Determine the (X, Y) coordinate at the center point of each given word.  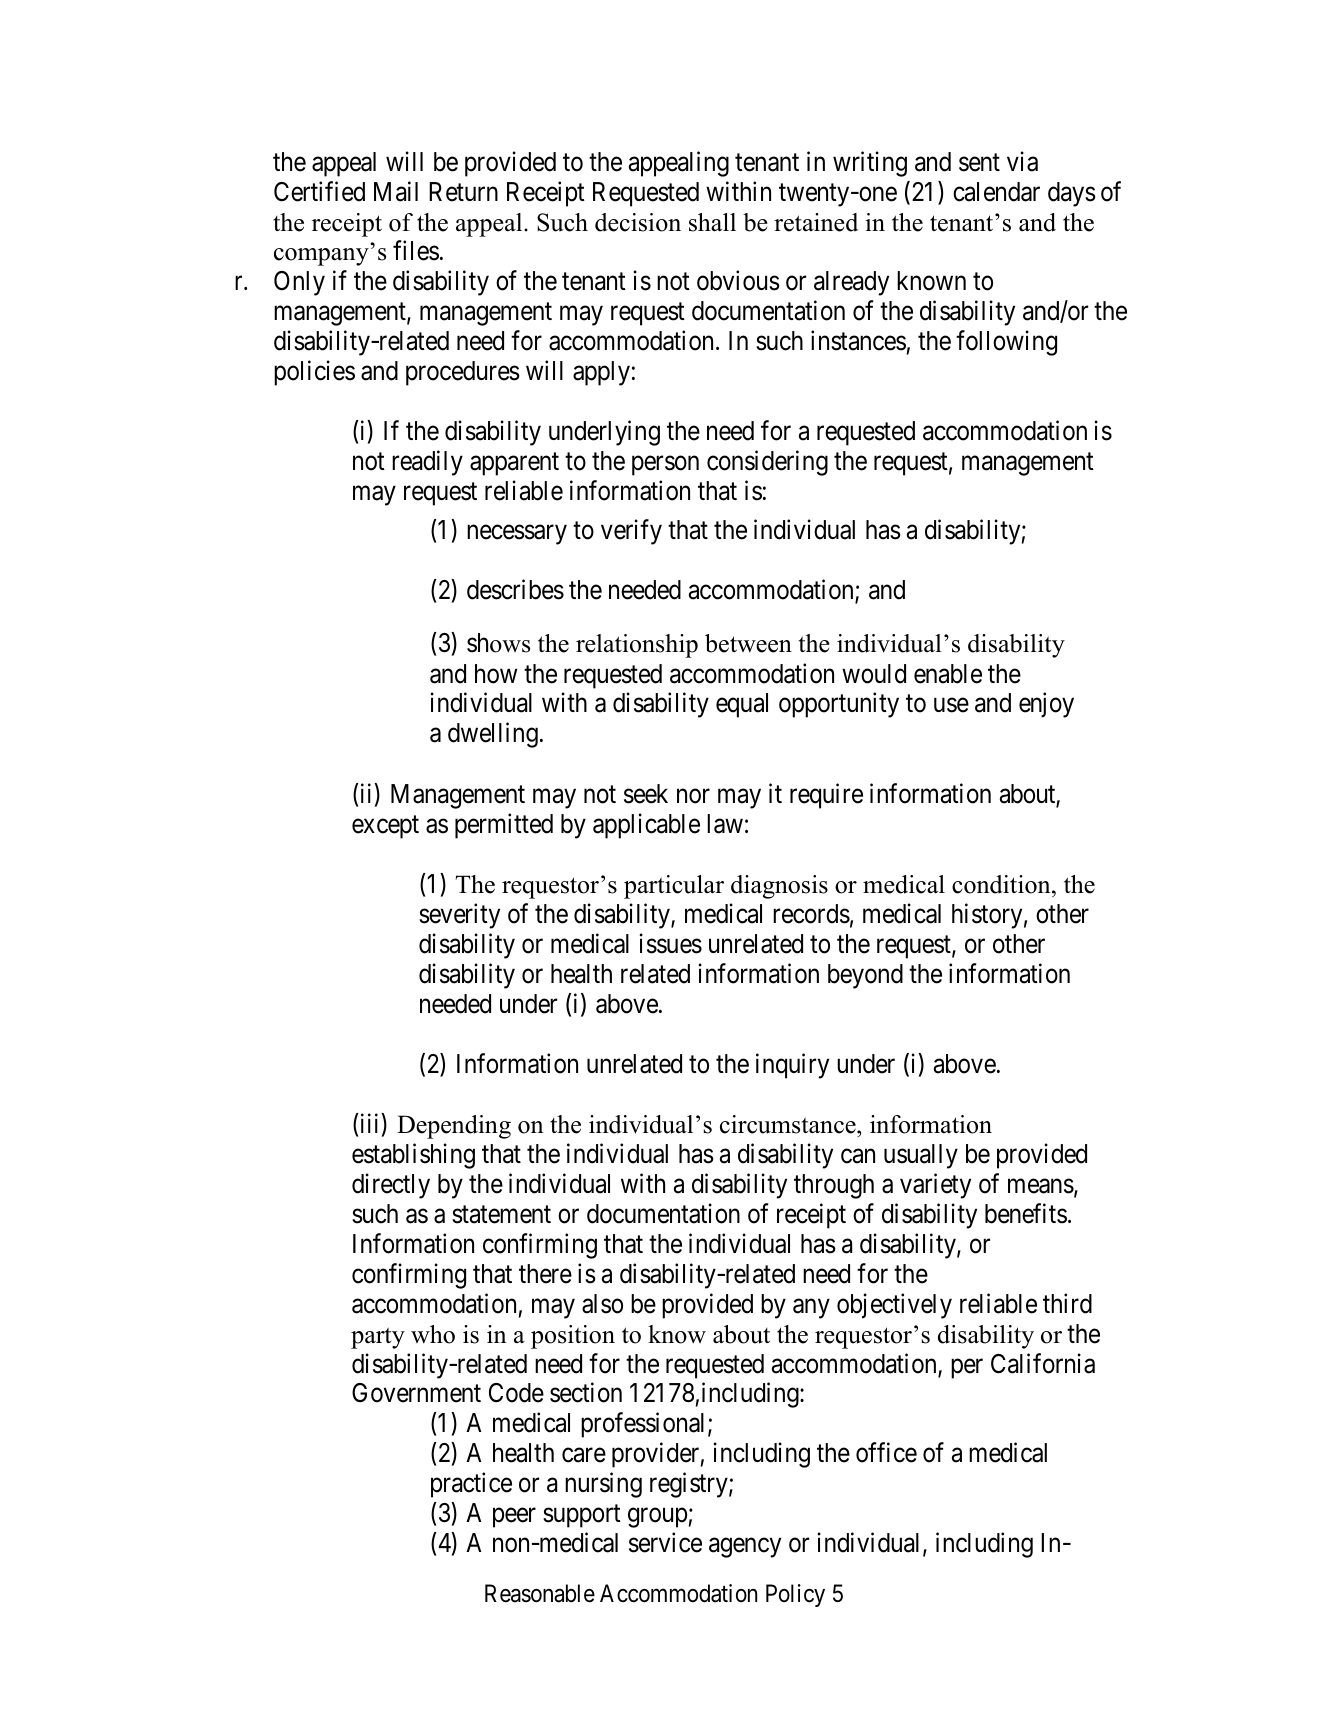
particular (674, 887)
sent (979, 163)
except (385, 827)
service (665, 1542)
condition (1002, 884)
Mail (396, 191)
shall (712, 222)
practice (471, 1485)
